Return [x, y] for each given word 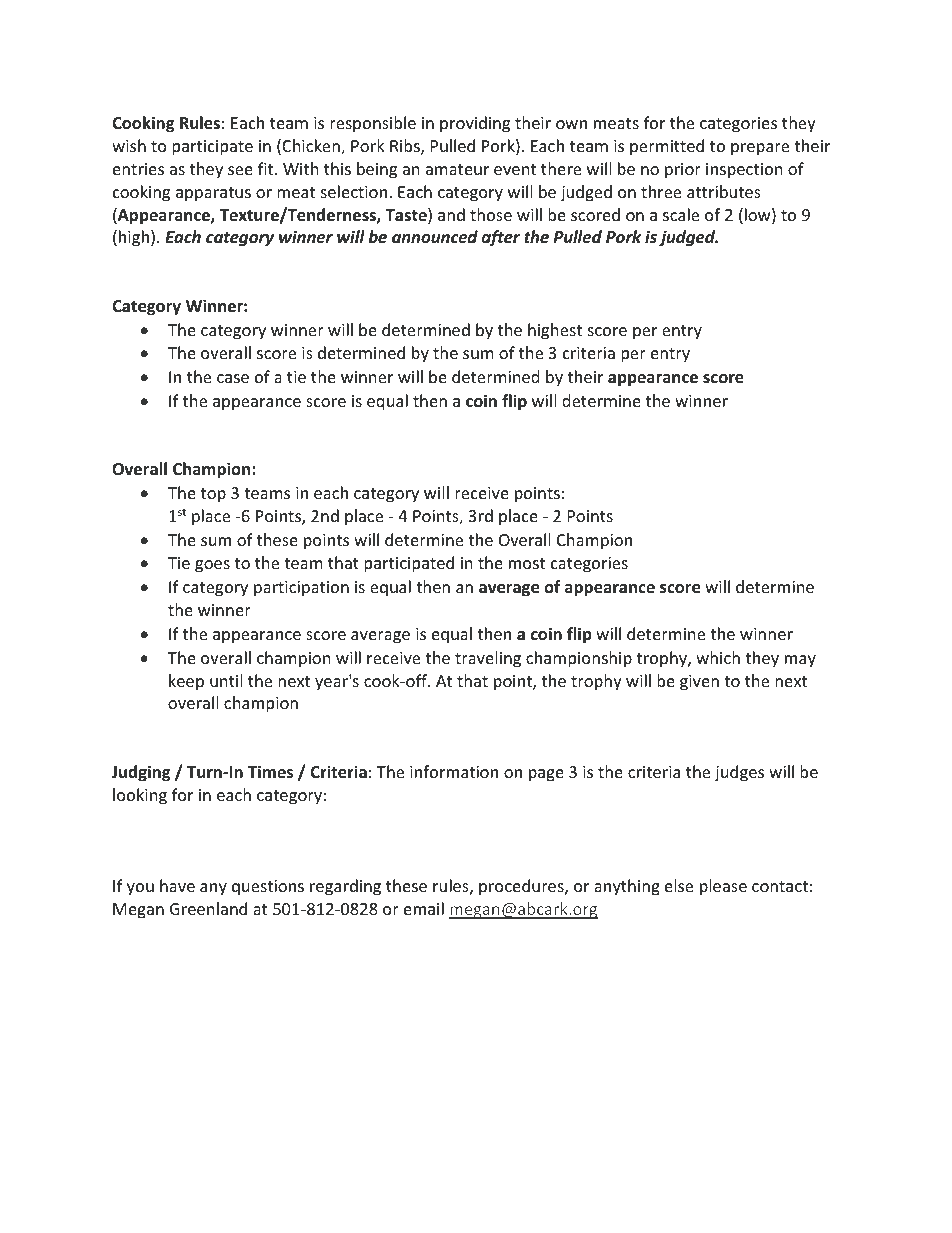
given [699, 683]
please [723, 887]
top [213, 495]
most [527, 563]
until [226, 680]
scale [681, 214]
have [177, 885]
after [501, 238]
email [424, 908]
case [233, 378]
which [718, 657]
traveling [488, 659]
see [240, 170]
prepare [760, 149]
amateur [457, 169]
